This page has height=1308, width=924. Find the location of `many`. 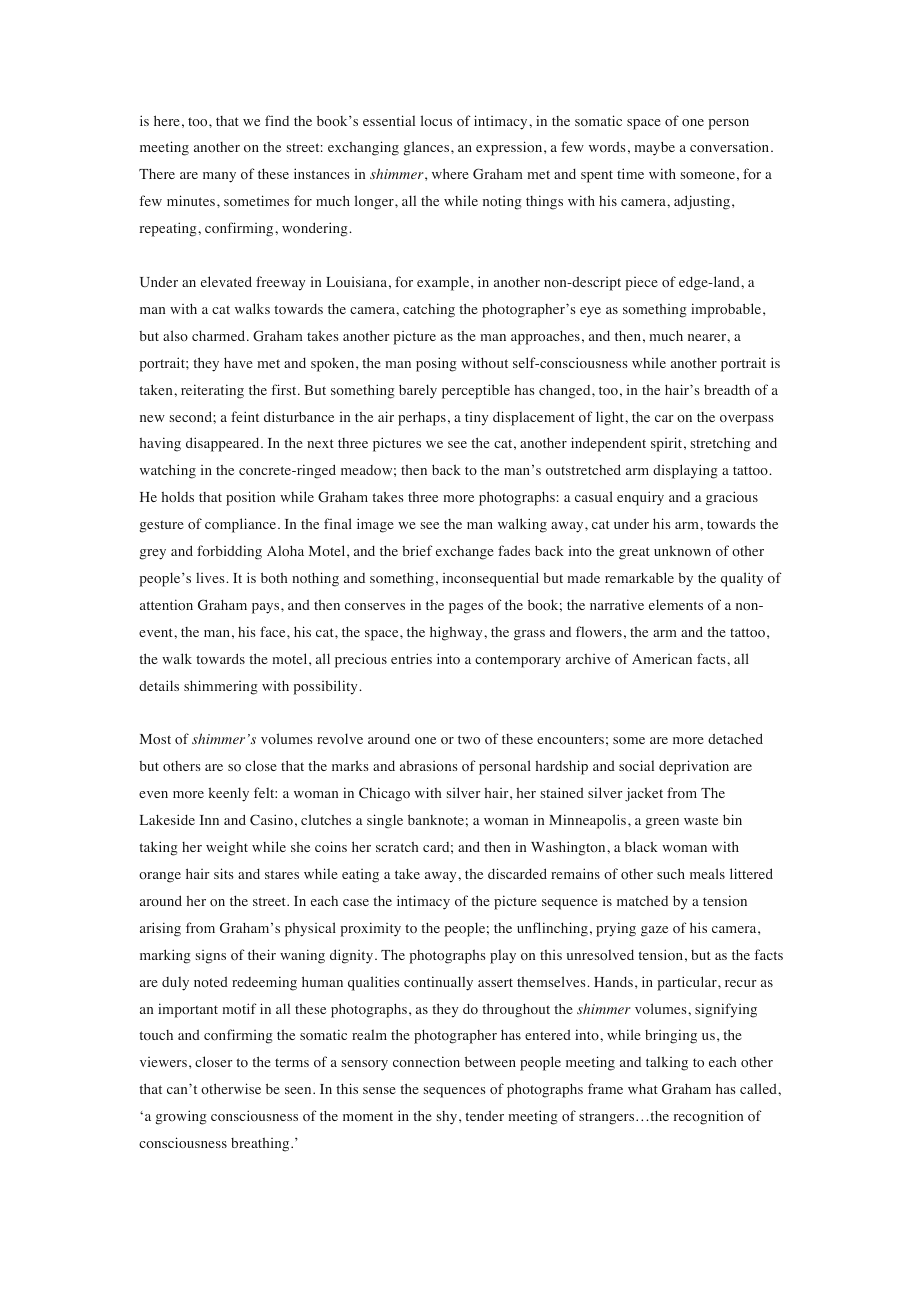

many is located at coordinates (219, 177).
